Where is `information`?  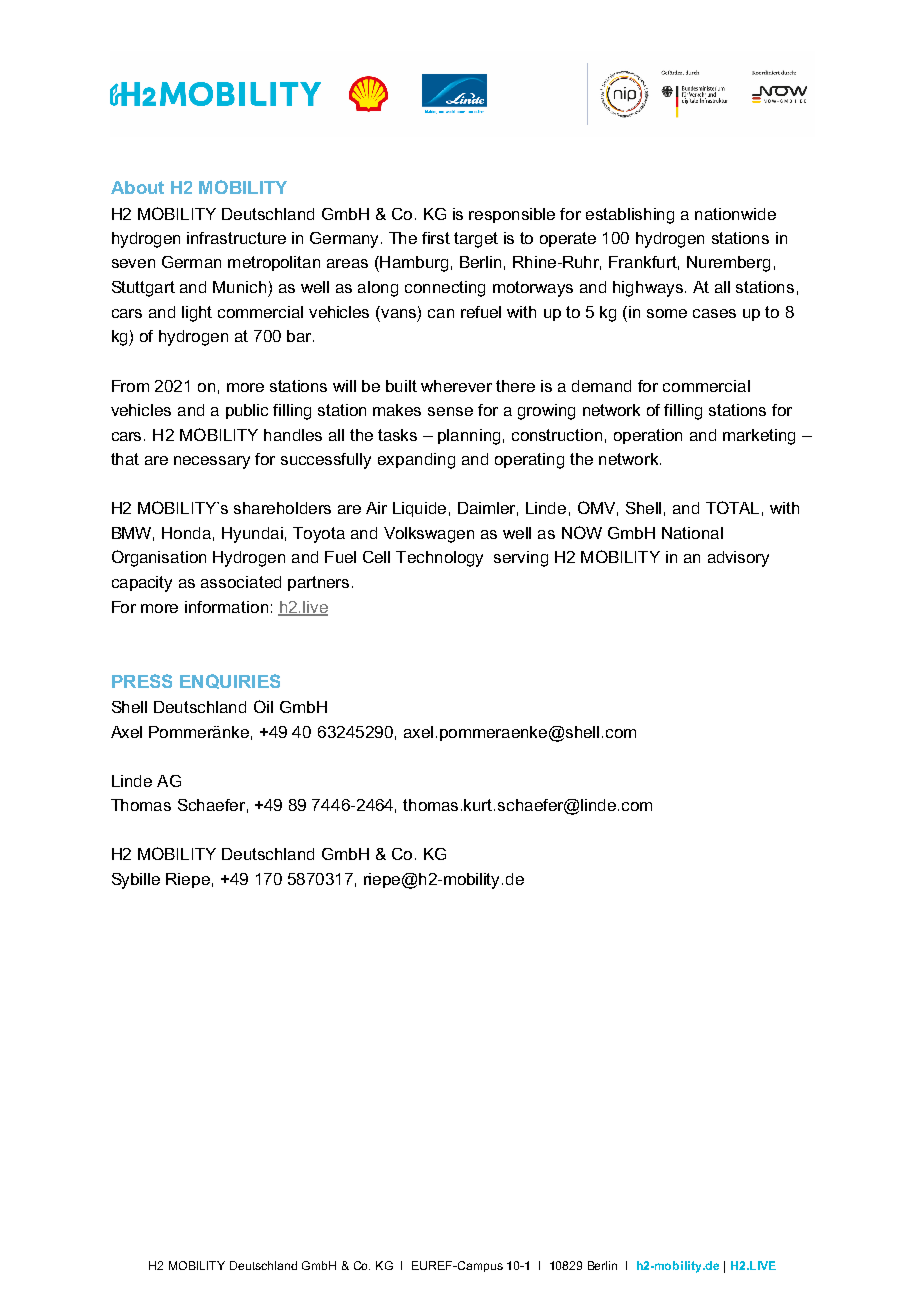
information is located at coordinates (226, 607).
